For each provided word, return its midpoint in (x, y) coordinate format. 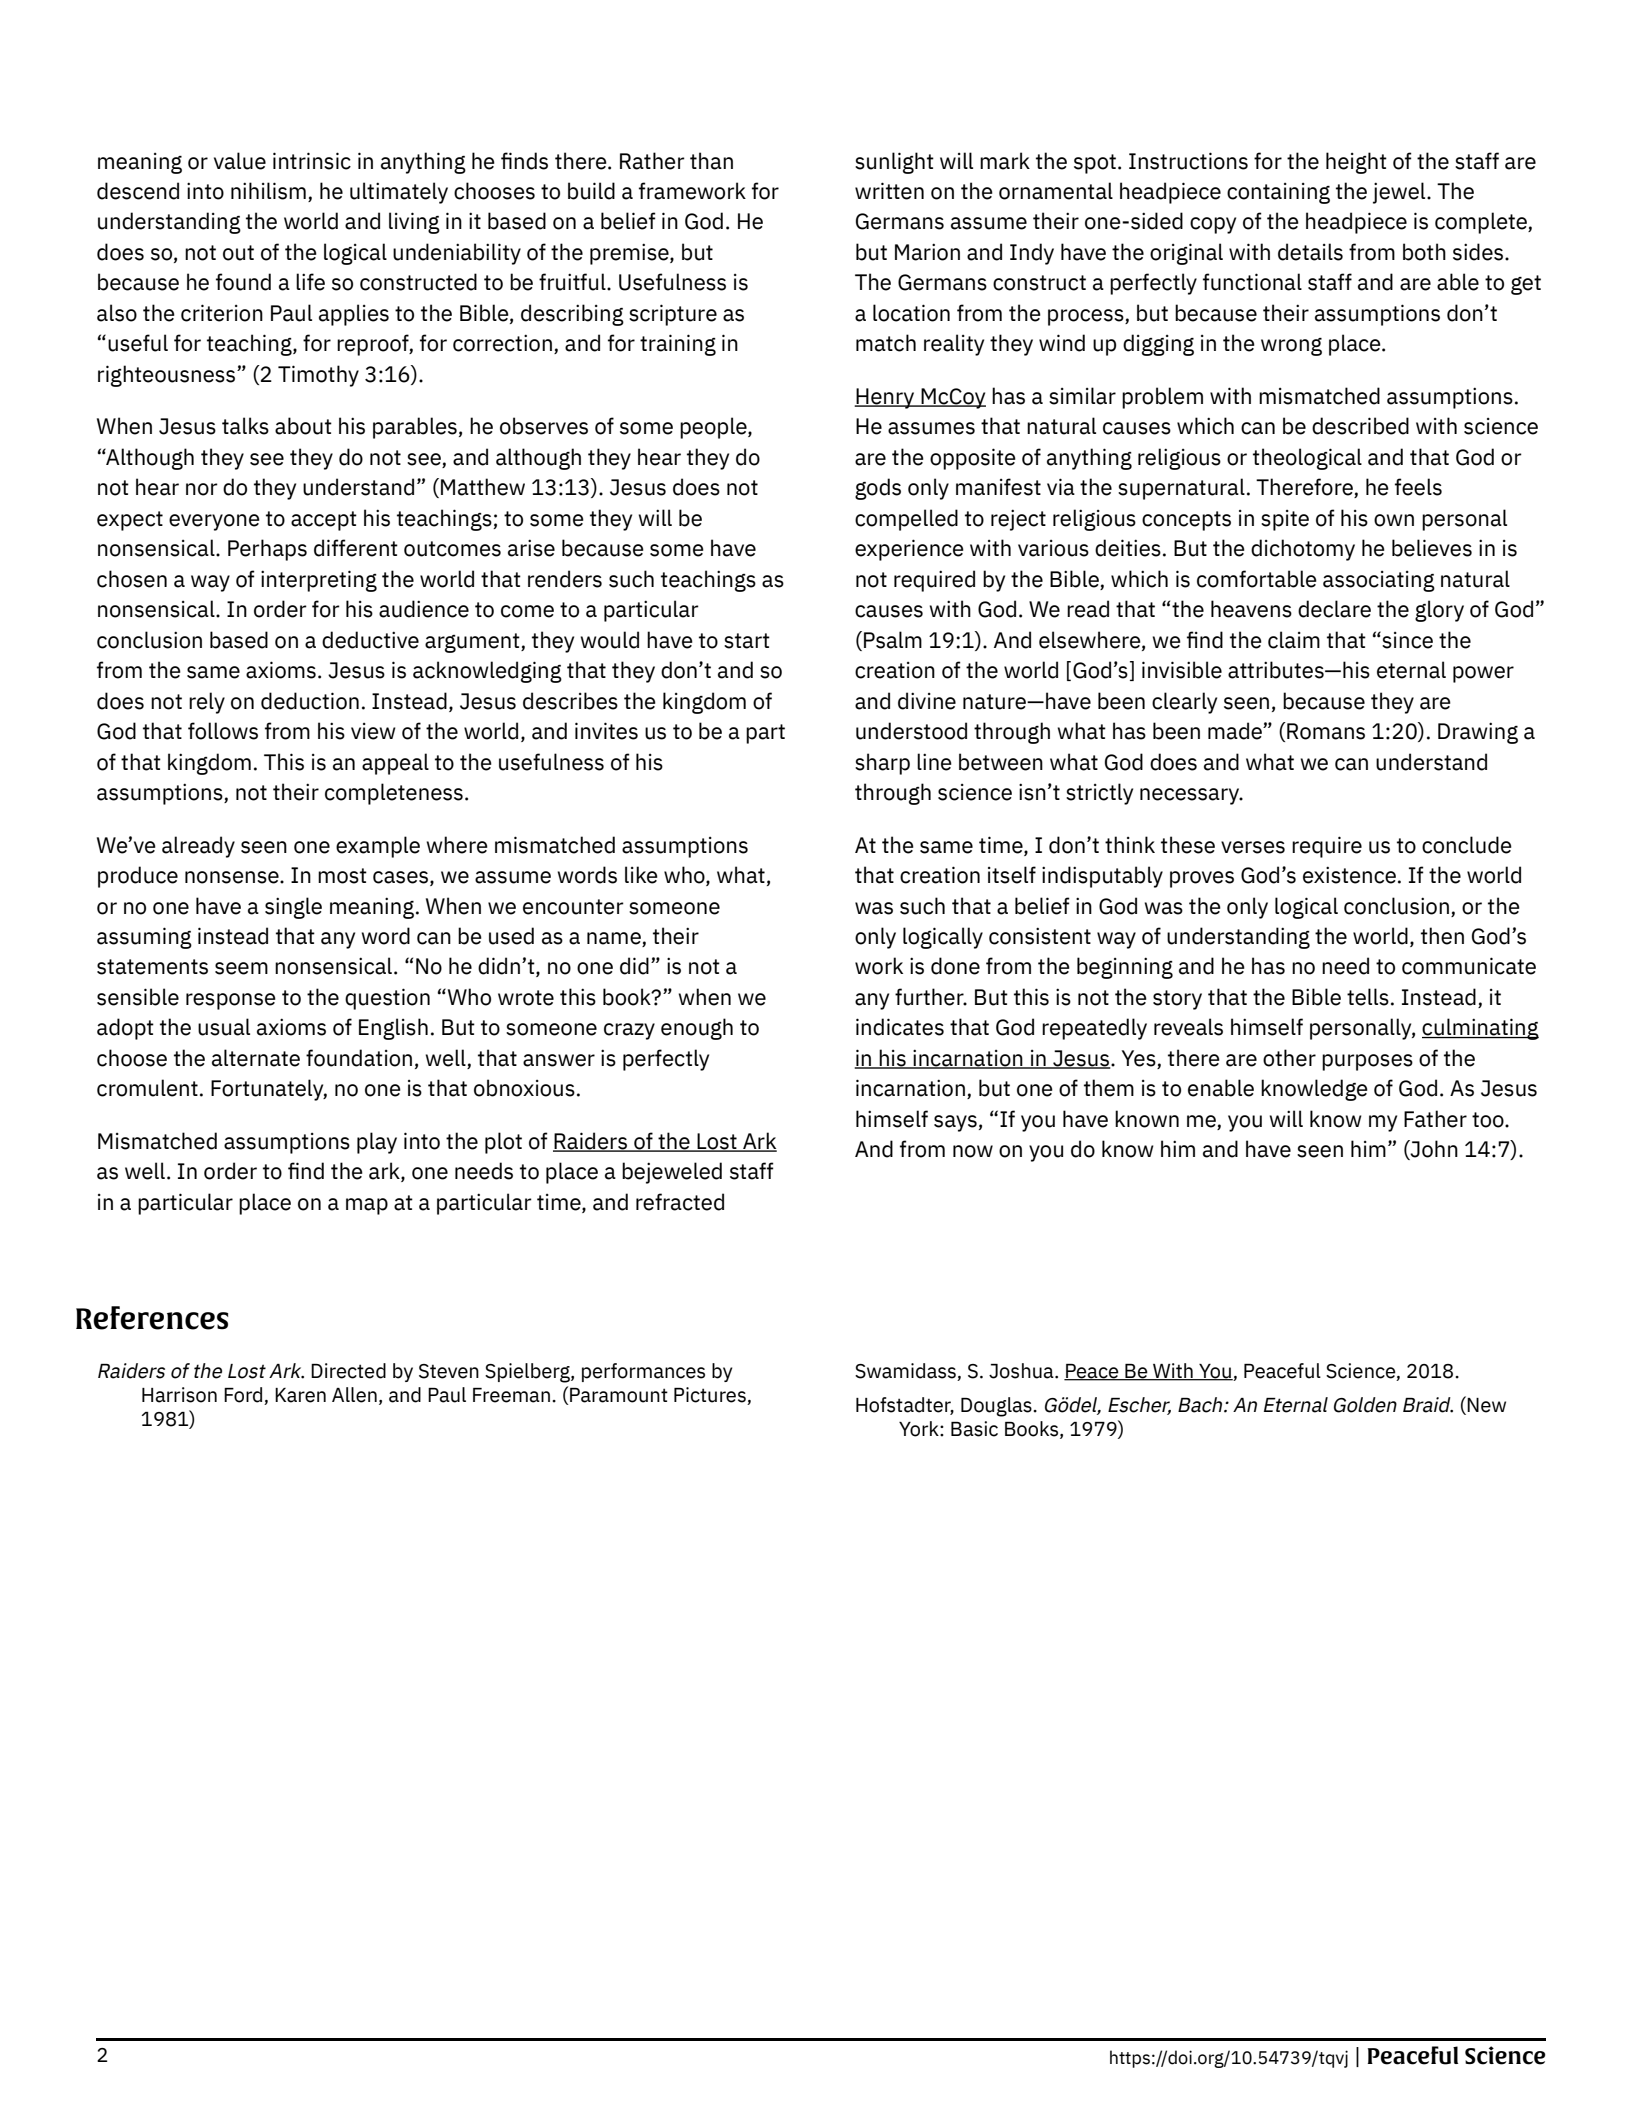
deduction (310, 701)
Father (1435, 1119)
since (1406, 640)
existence (1349, 875)
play (377, 1143)
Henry (885, 398)
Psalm (893, 640)
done (955, 966)
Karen (300, 1395)
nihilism (268, 191)
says (955, 1123)
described (1360, 426)
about (303, 426)
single (293, 908)
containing (1278, 193)
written (889, 191)
